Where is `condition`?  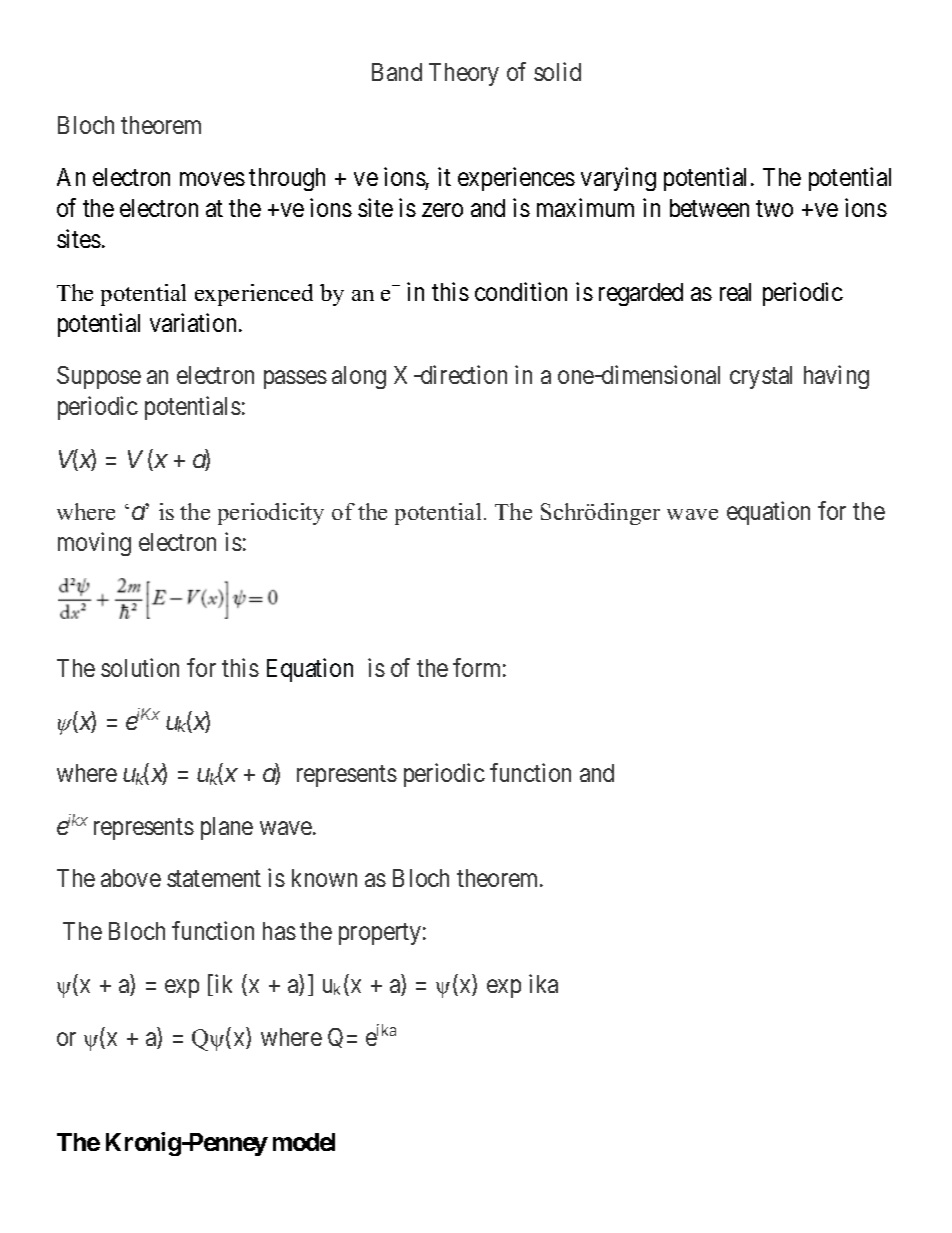
condition is located at coordinates (521, 291).
